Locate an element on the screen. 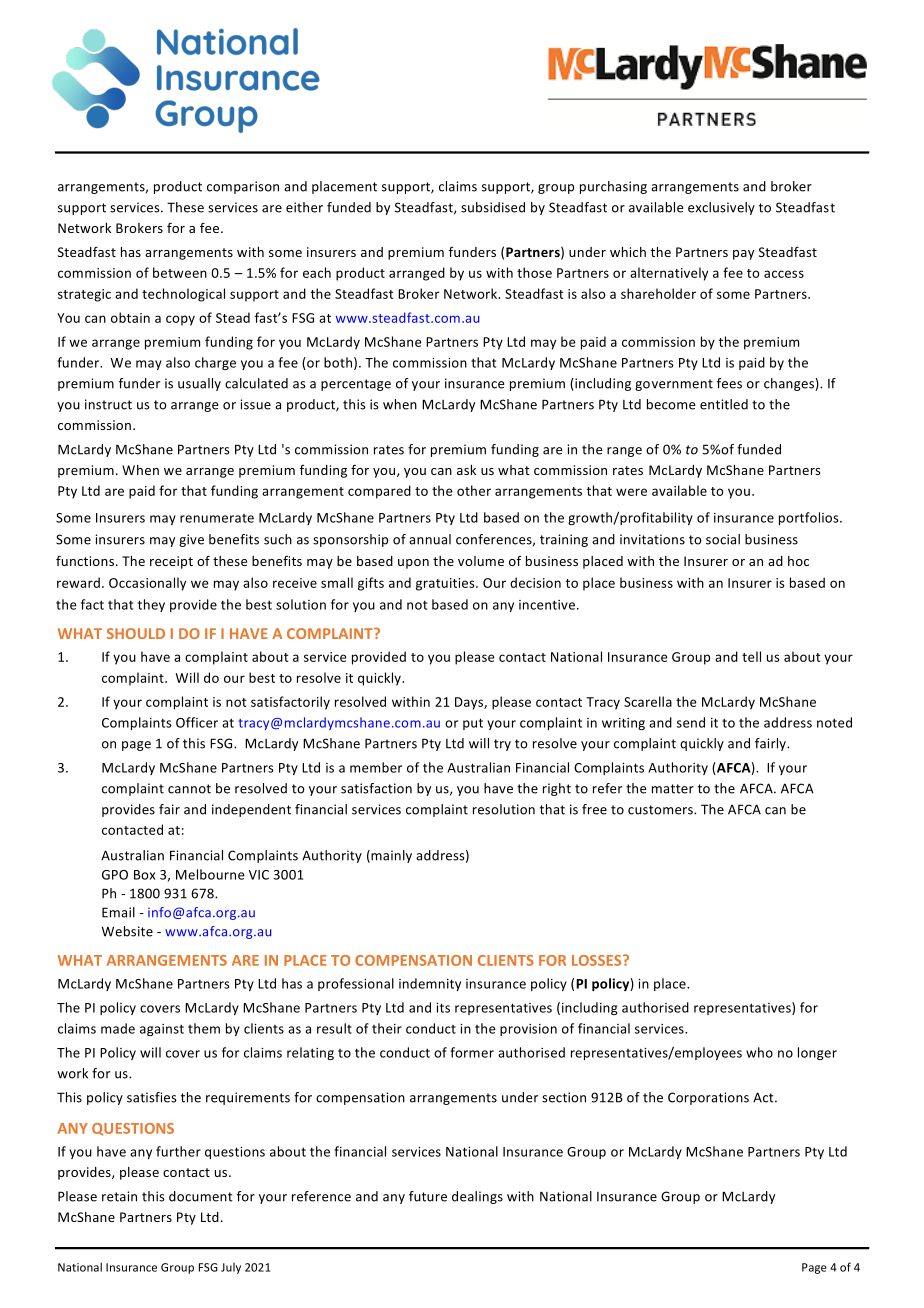 The image size is (924, 1308). document is located at coordinates (201, 1196).
